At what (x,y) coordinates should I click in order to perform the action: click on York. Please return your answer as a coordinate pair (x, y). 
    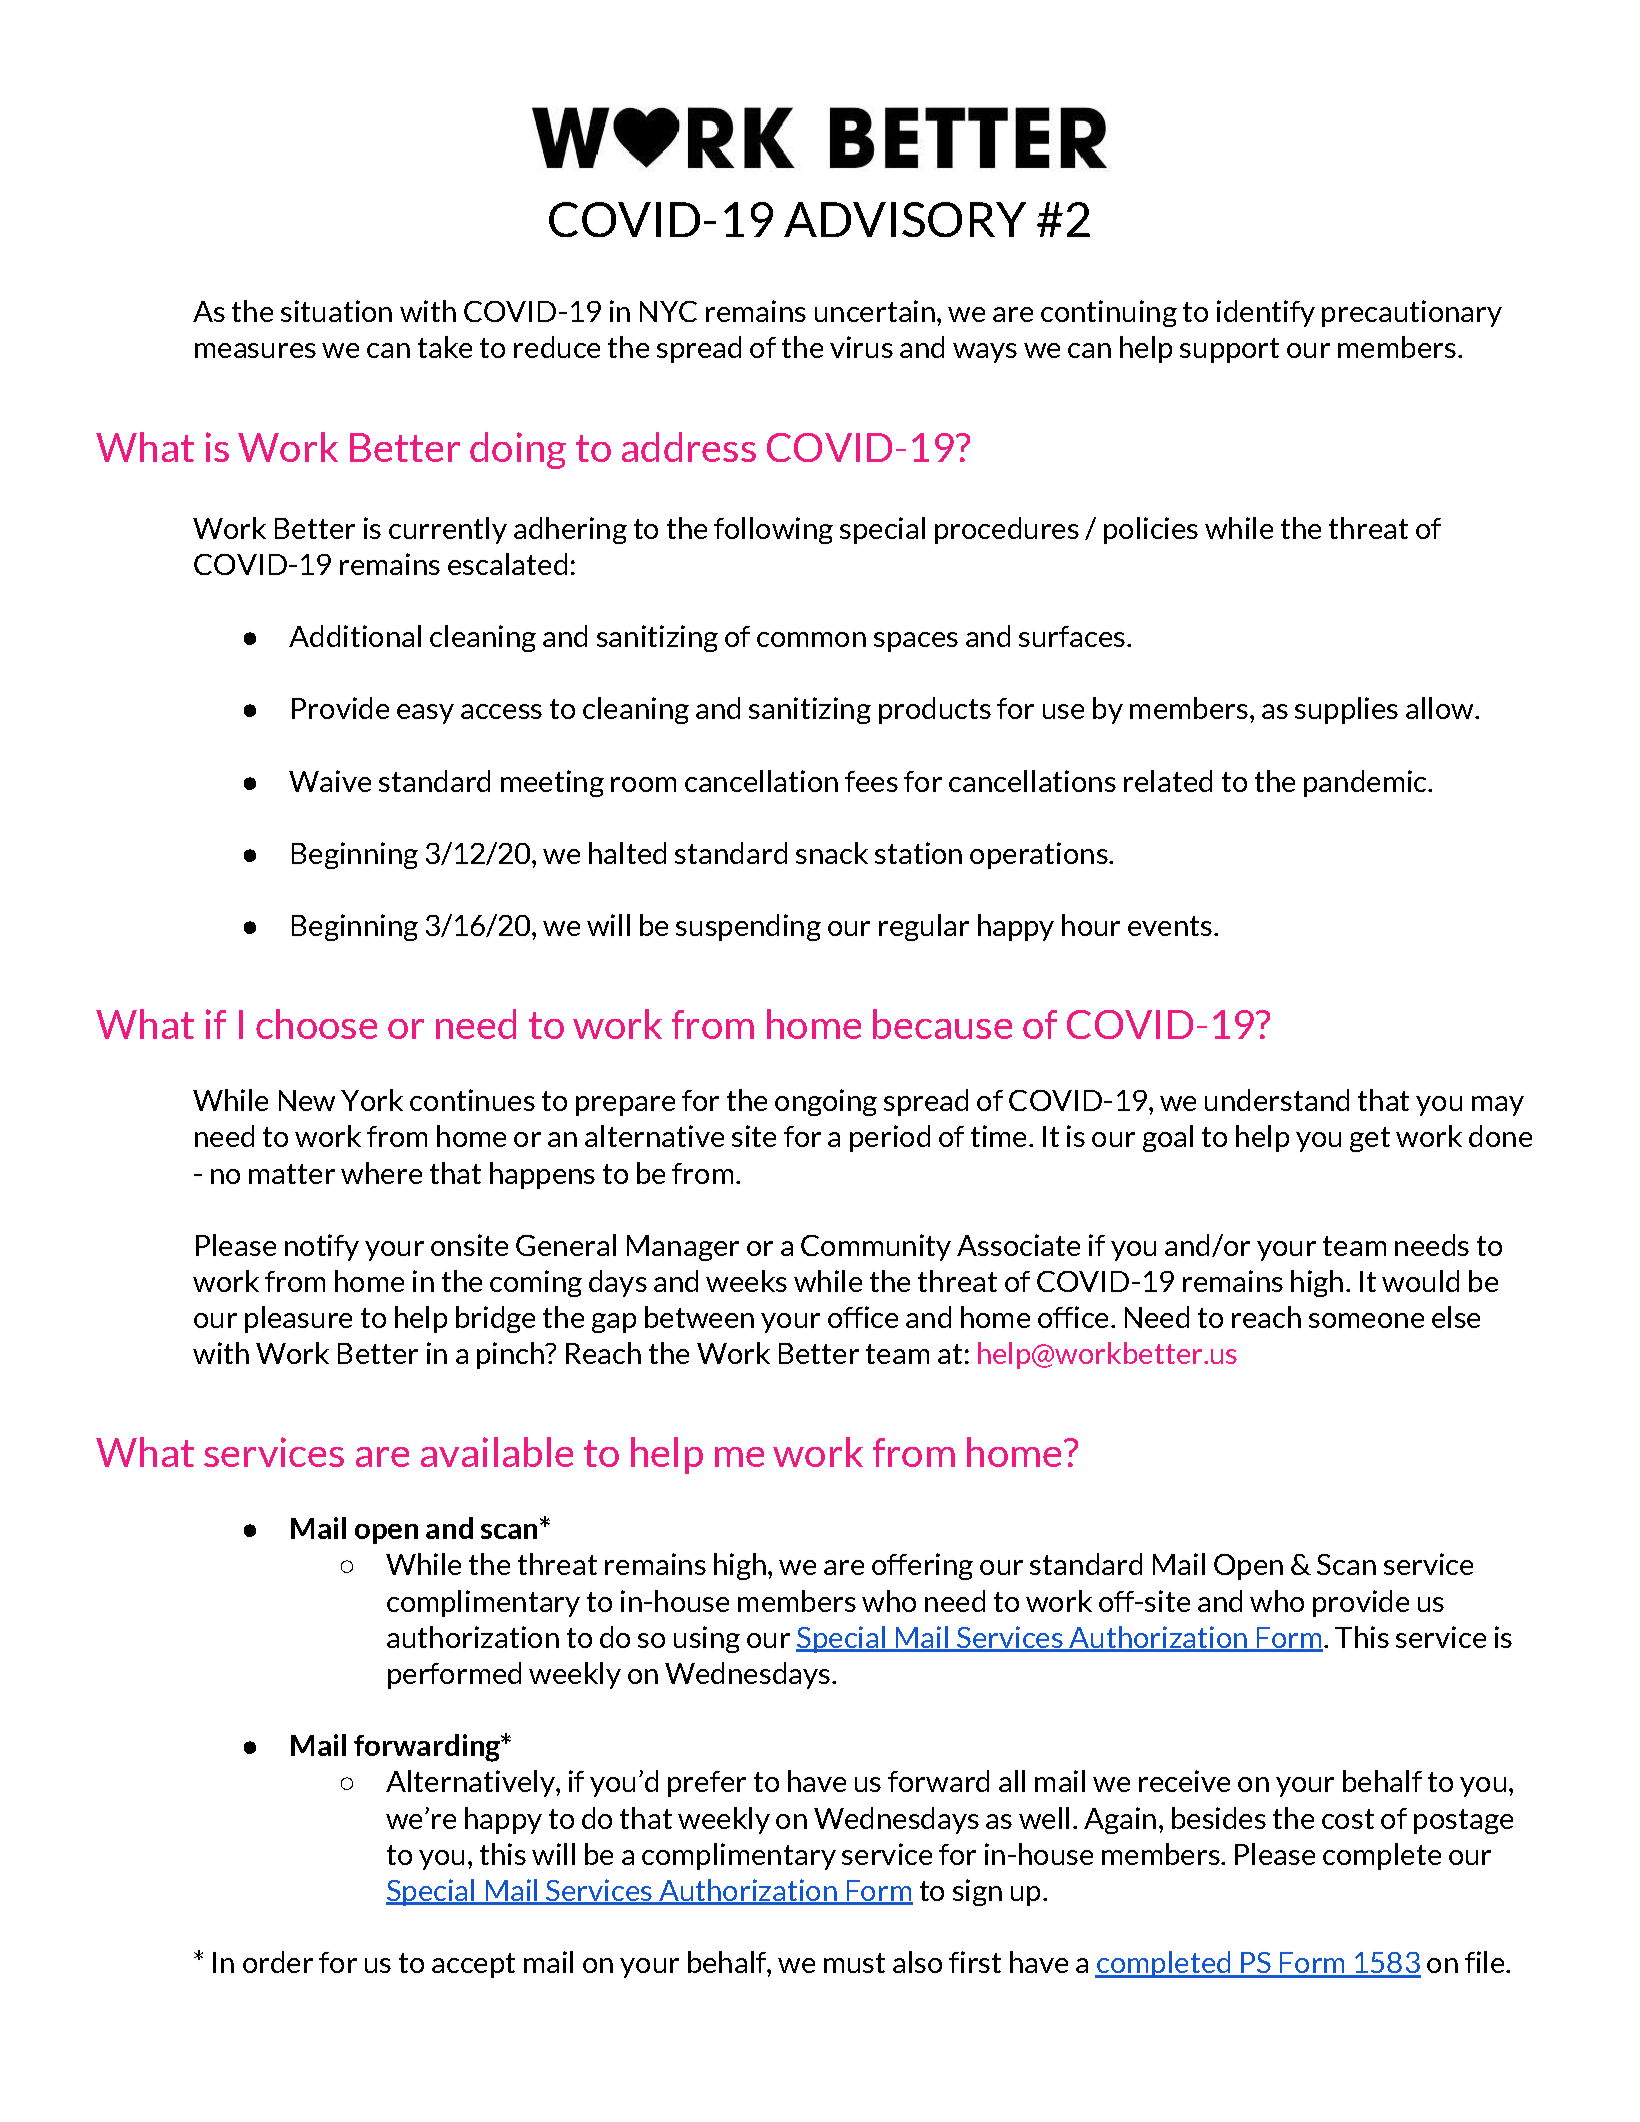
    Looking at the image, I should click on (372, 1100).
